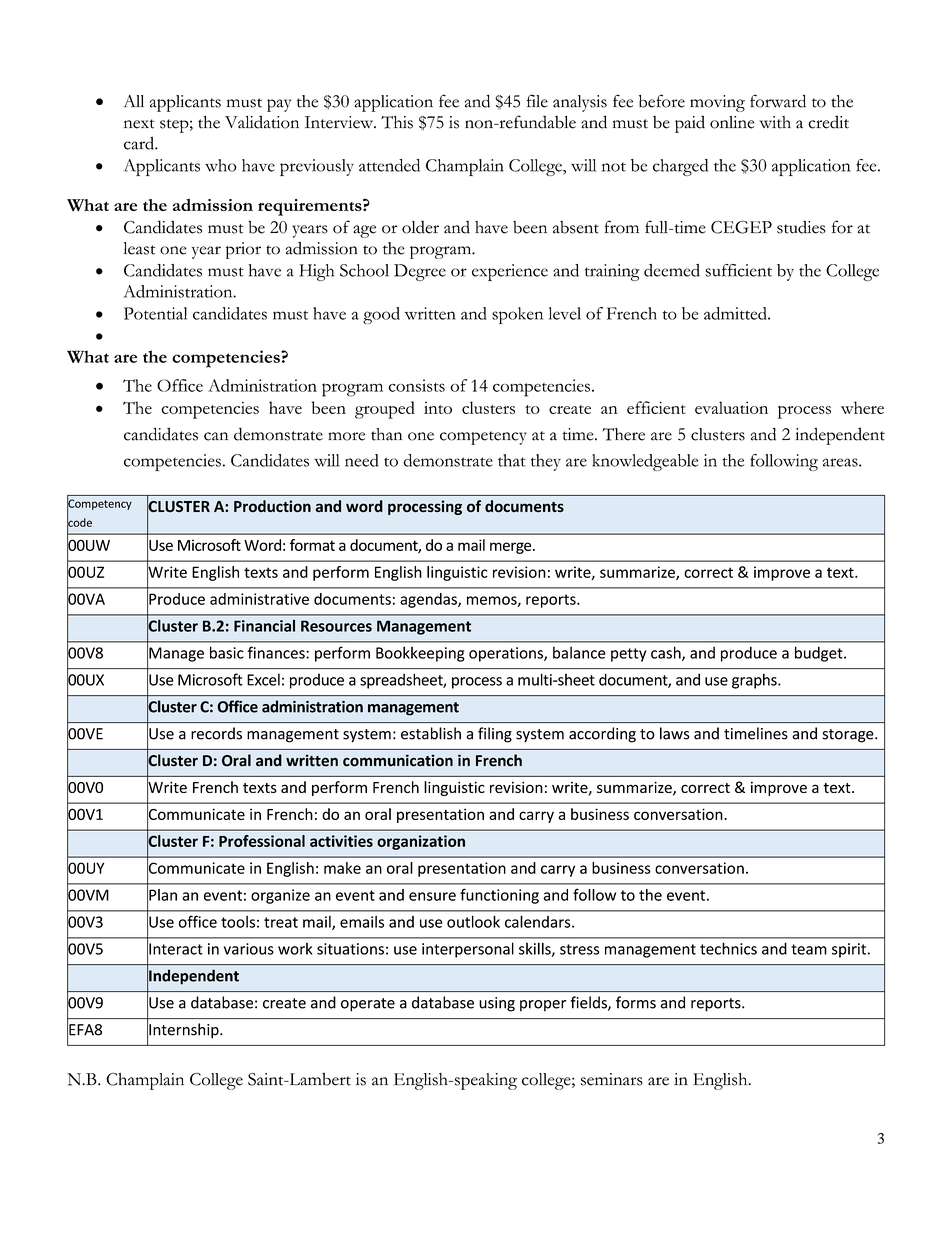 This image has width=952, height=1233. I want to click on budget, so click(820, 654).
